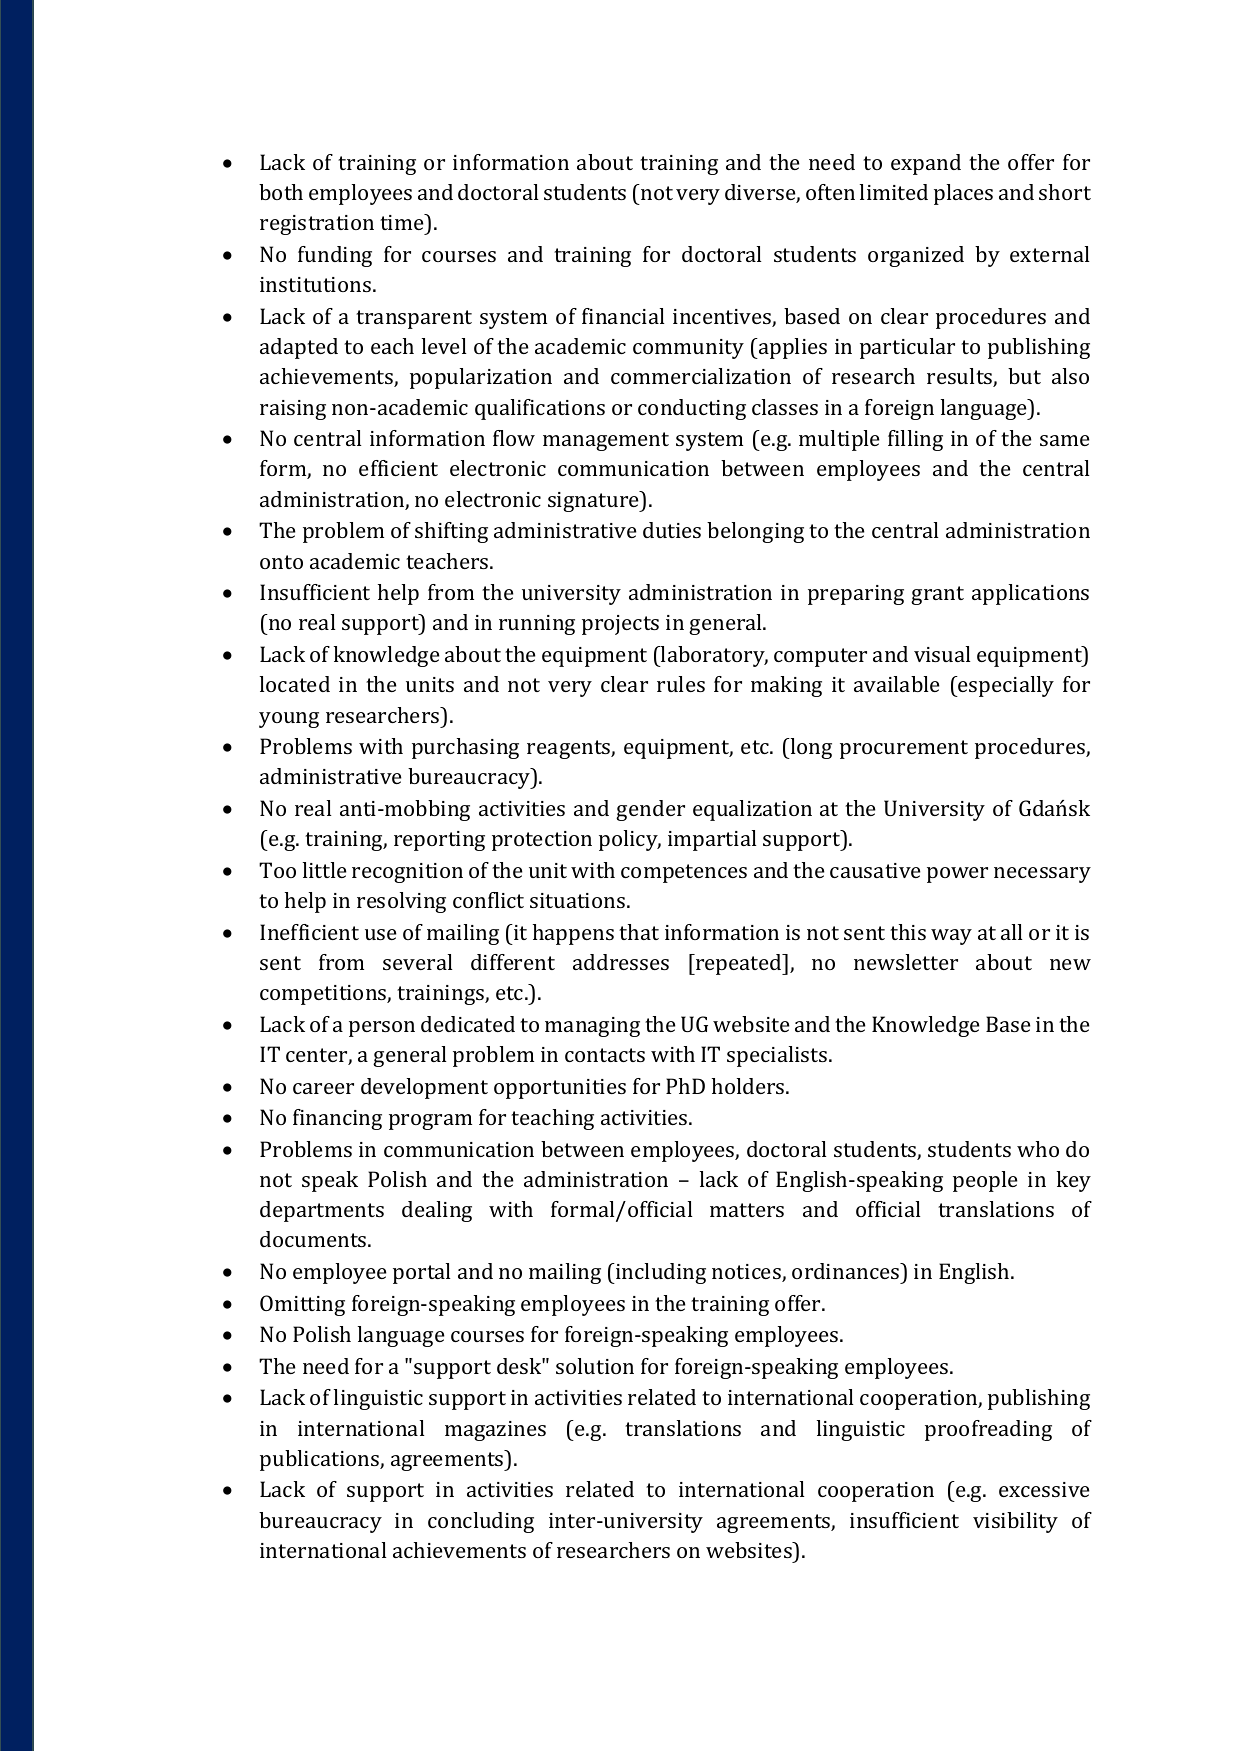 This screenshot has height=1751, width=1238. What do you see at coordinates (403, 222) in the screenshot?
I see `time` at bounding box center [403, 222].
